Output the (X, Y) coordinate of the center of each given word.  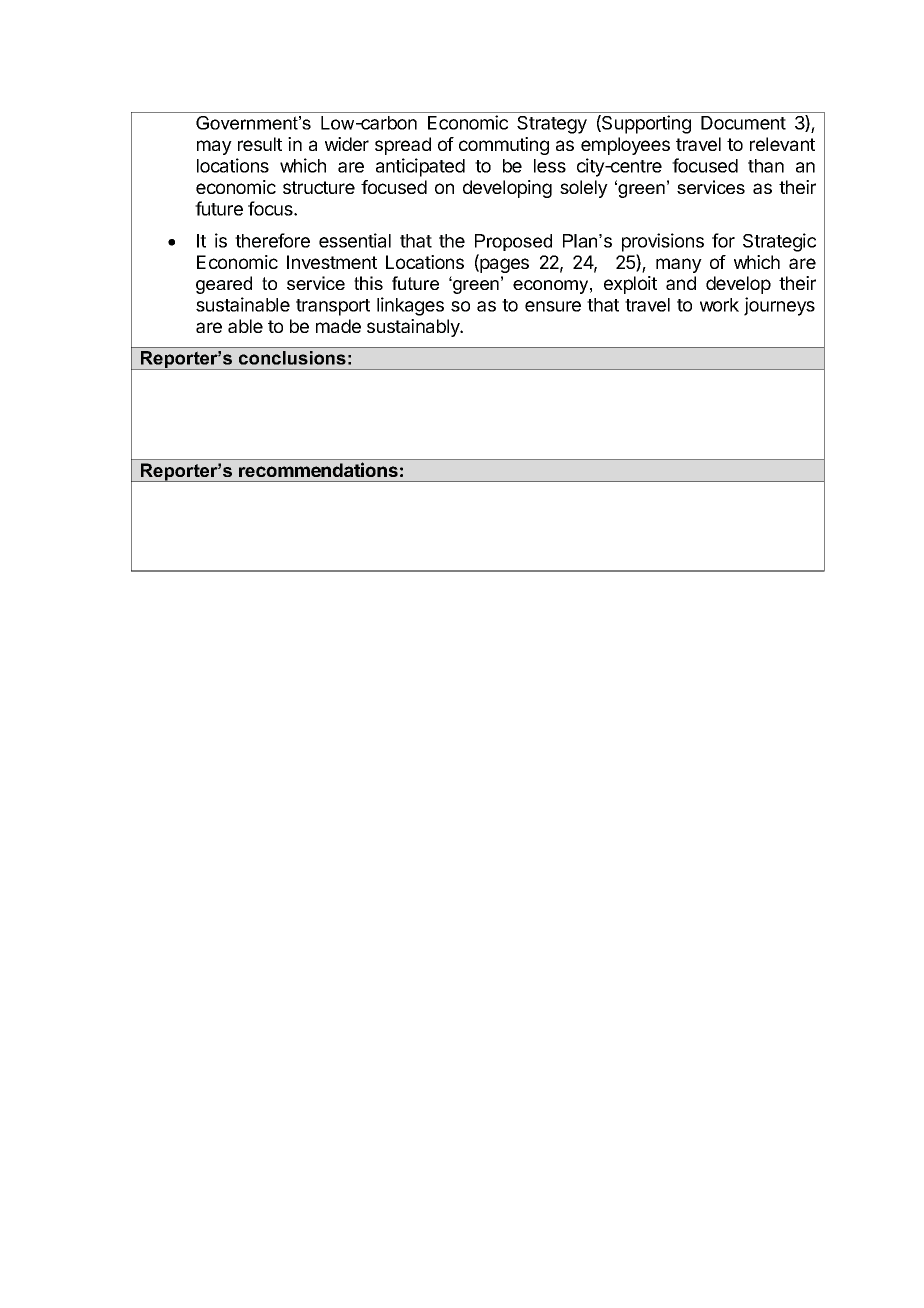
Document (743, 123)
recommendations (318, 469)
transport (333, 307)
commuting (504, 146)
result (260, 144)
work (719, 305)
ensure (553, 306)
